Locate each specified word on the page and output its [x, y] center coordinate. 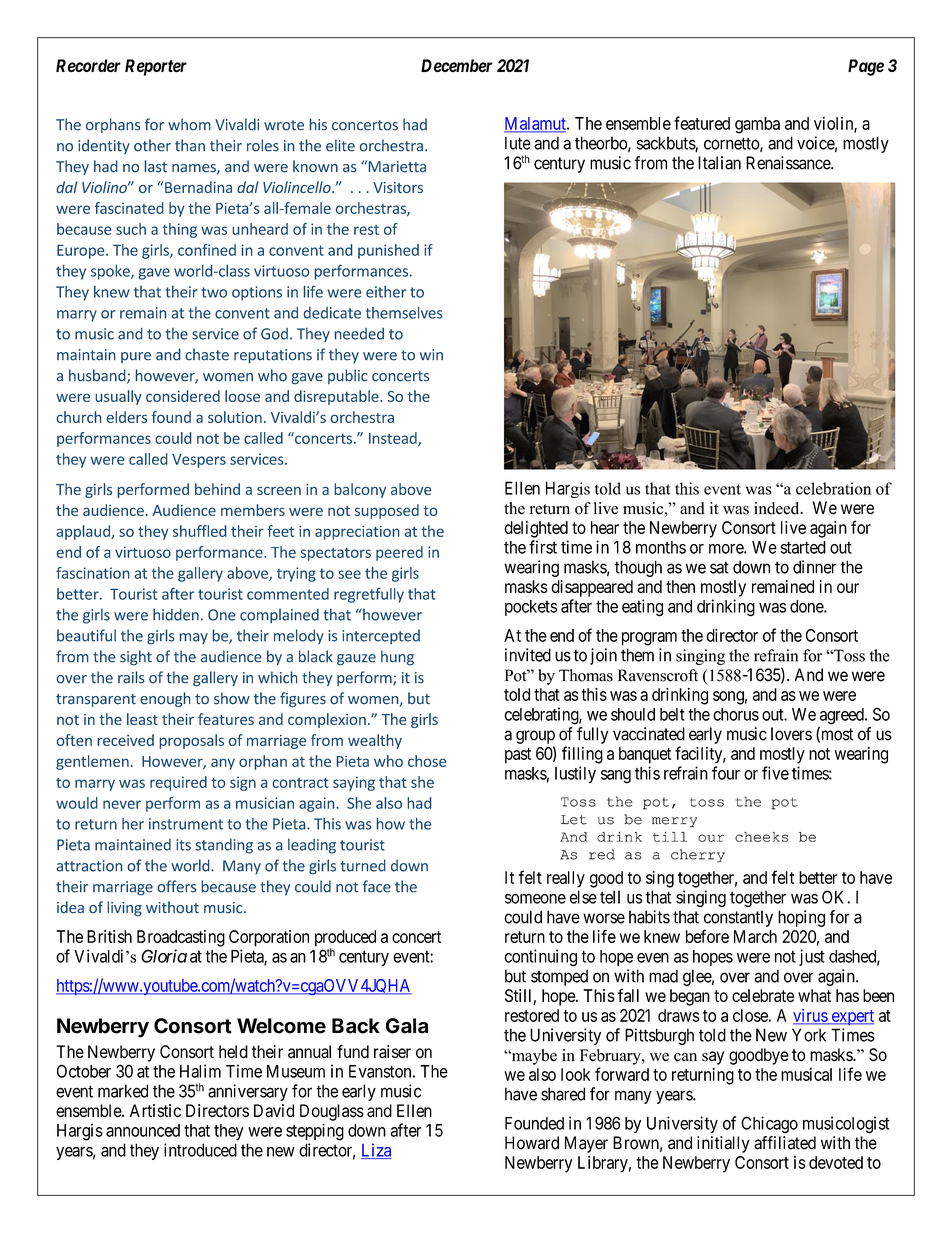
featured [702, 123]
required [178, 783]
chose [427, 761]
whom [189, 124]
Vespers [199, 461]
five [775, 773]
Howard [532, 1143]
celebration [834, 488]
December [457, 65]
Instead [394, 439]
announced [143, 1130]
